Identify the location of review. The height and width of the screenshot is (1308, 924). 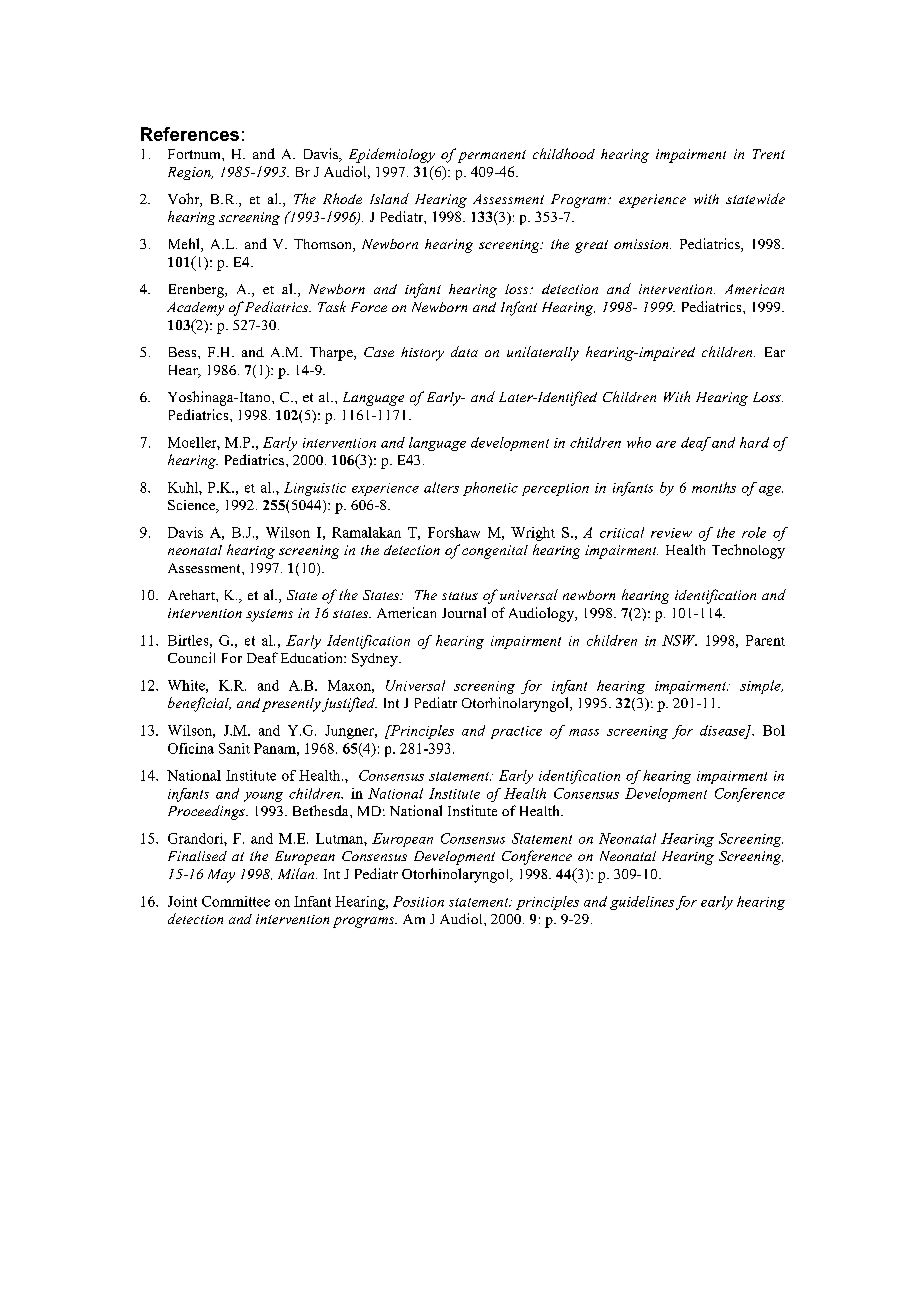
(671, 533).
